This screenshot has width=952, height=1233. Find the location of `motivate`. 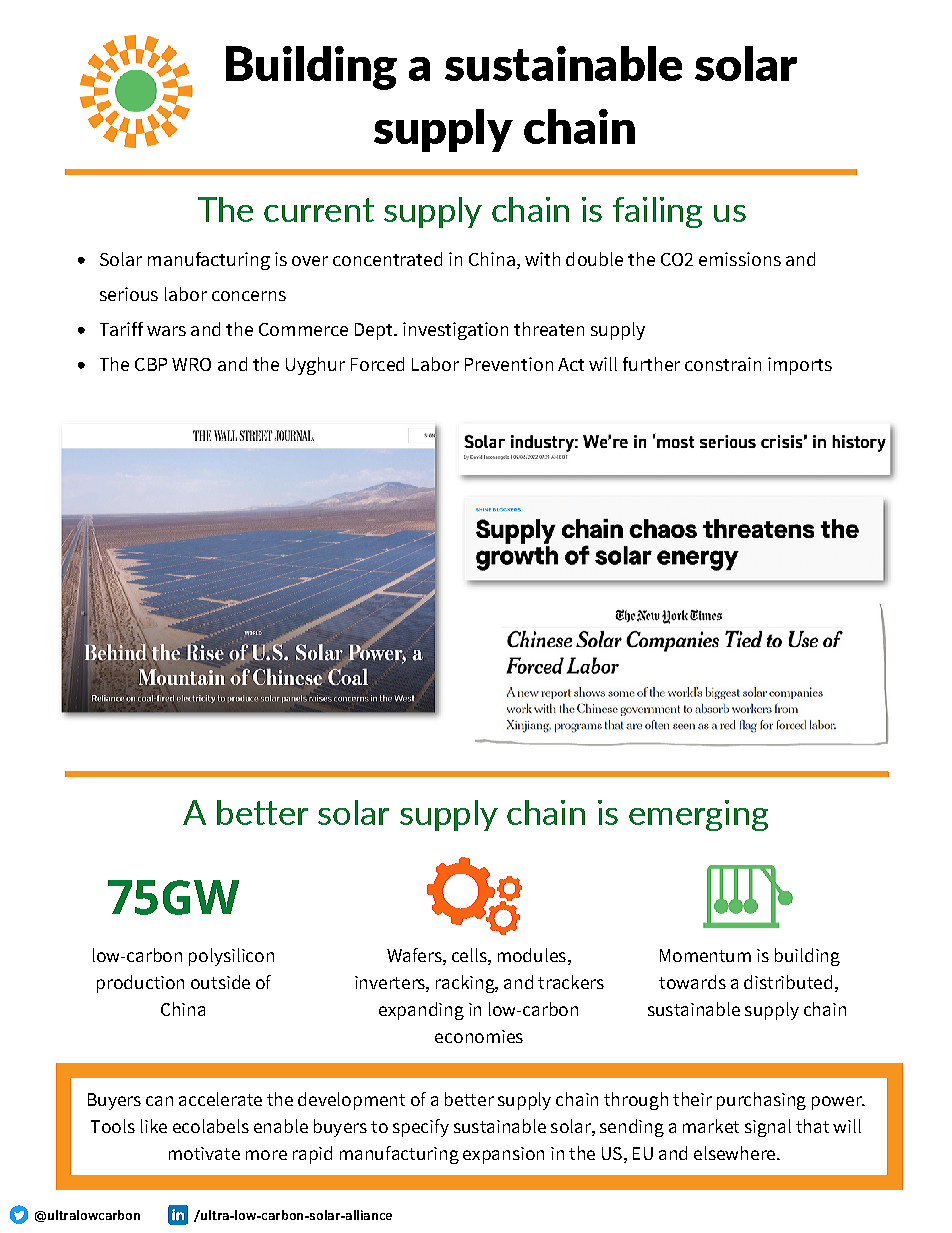

motivate is located at coordinates (204, 1153).
